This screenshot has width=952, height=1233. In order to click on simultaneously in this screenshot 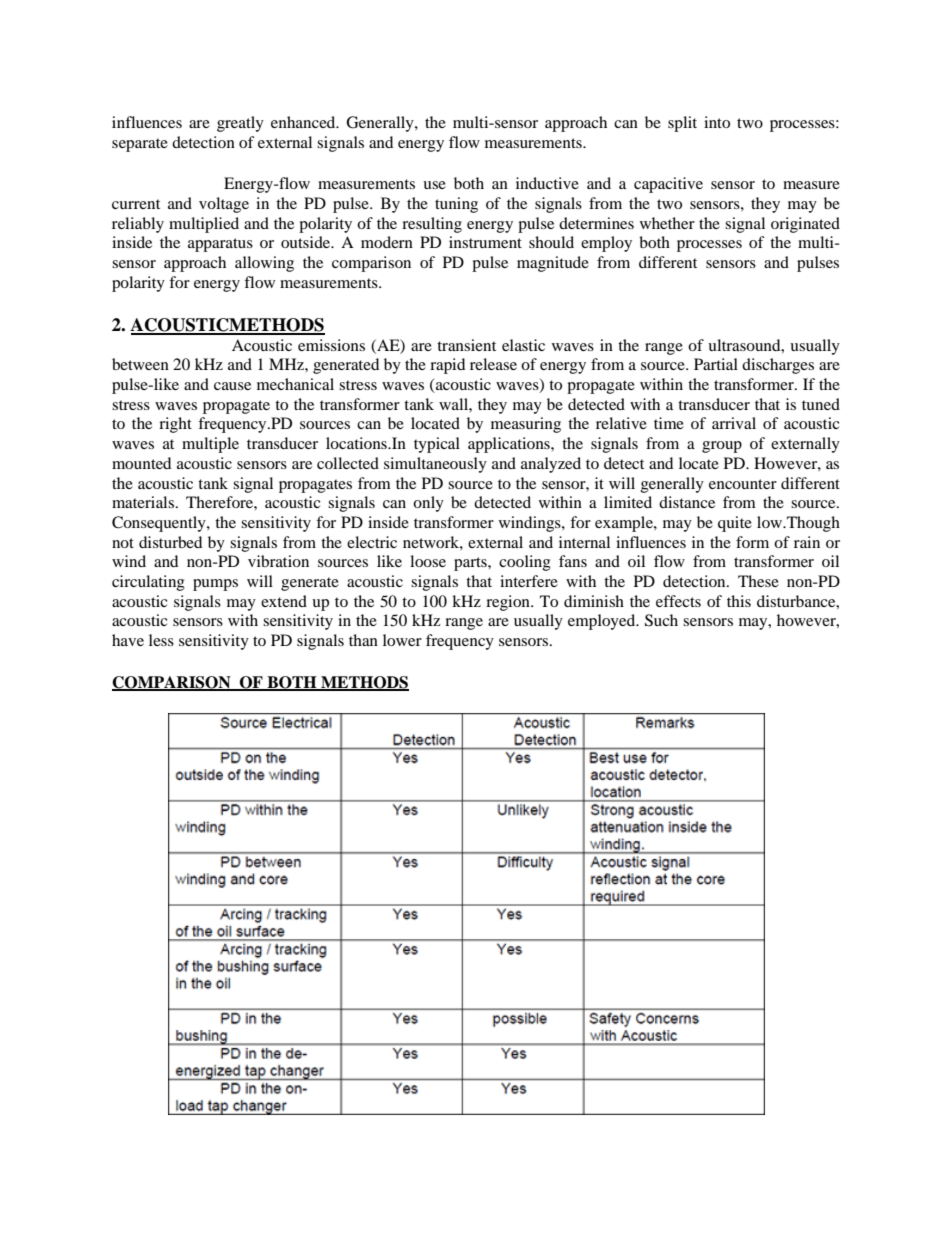, I will do `click(435, 465)`.
